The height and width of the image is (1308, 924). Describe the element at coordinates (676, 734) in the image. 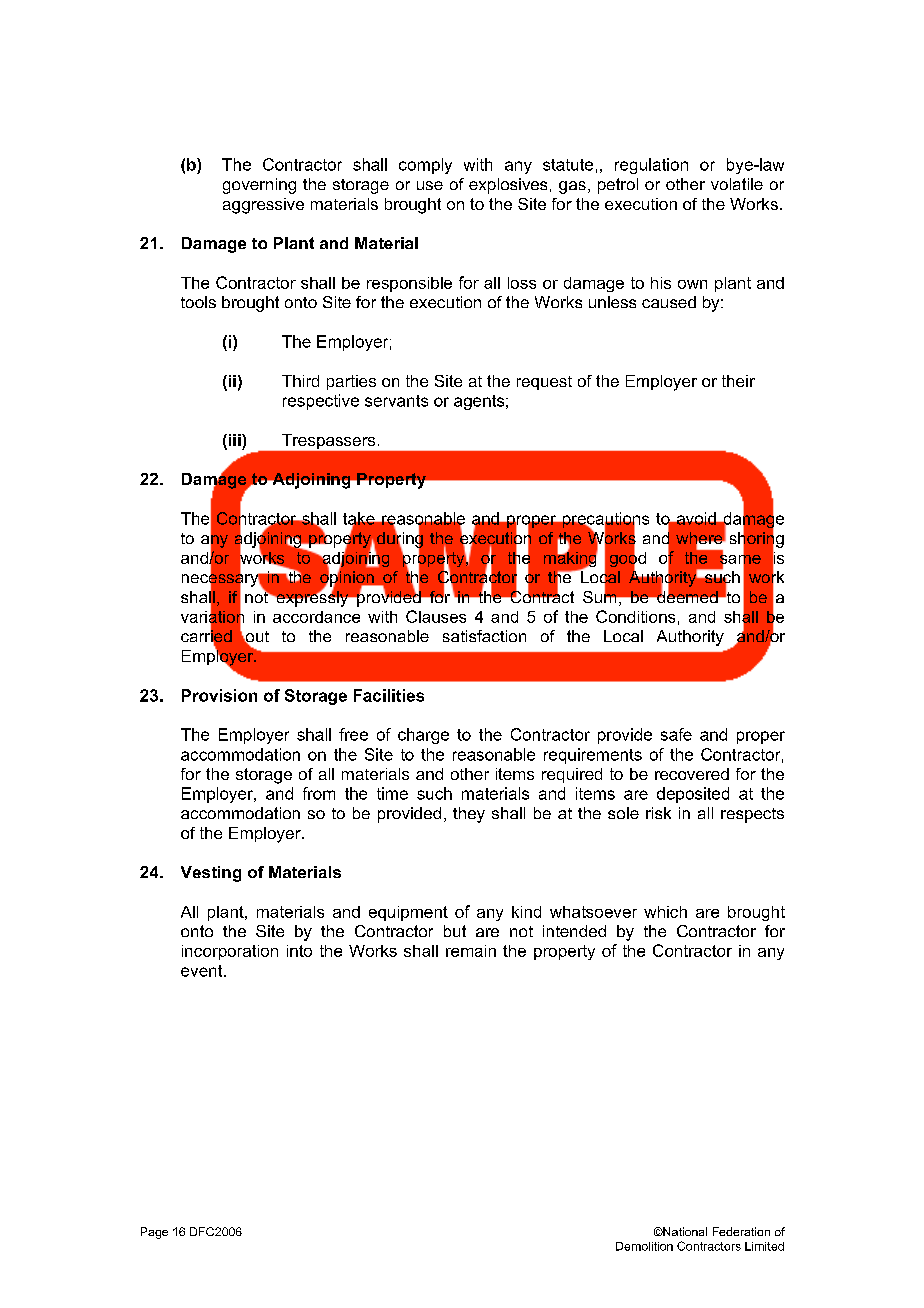

I see `safe` at that location.
